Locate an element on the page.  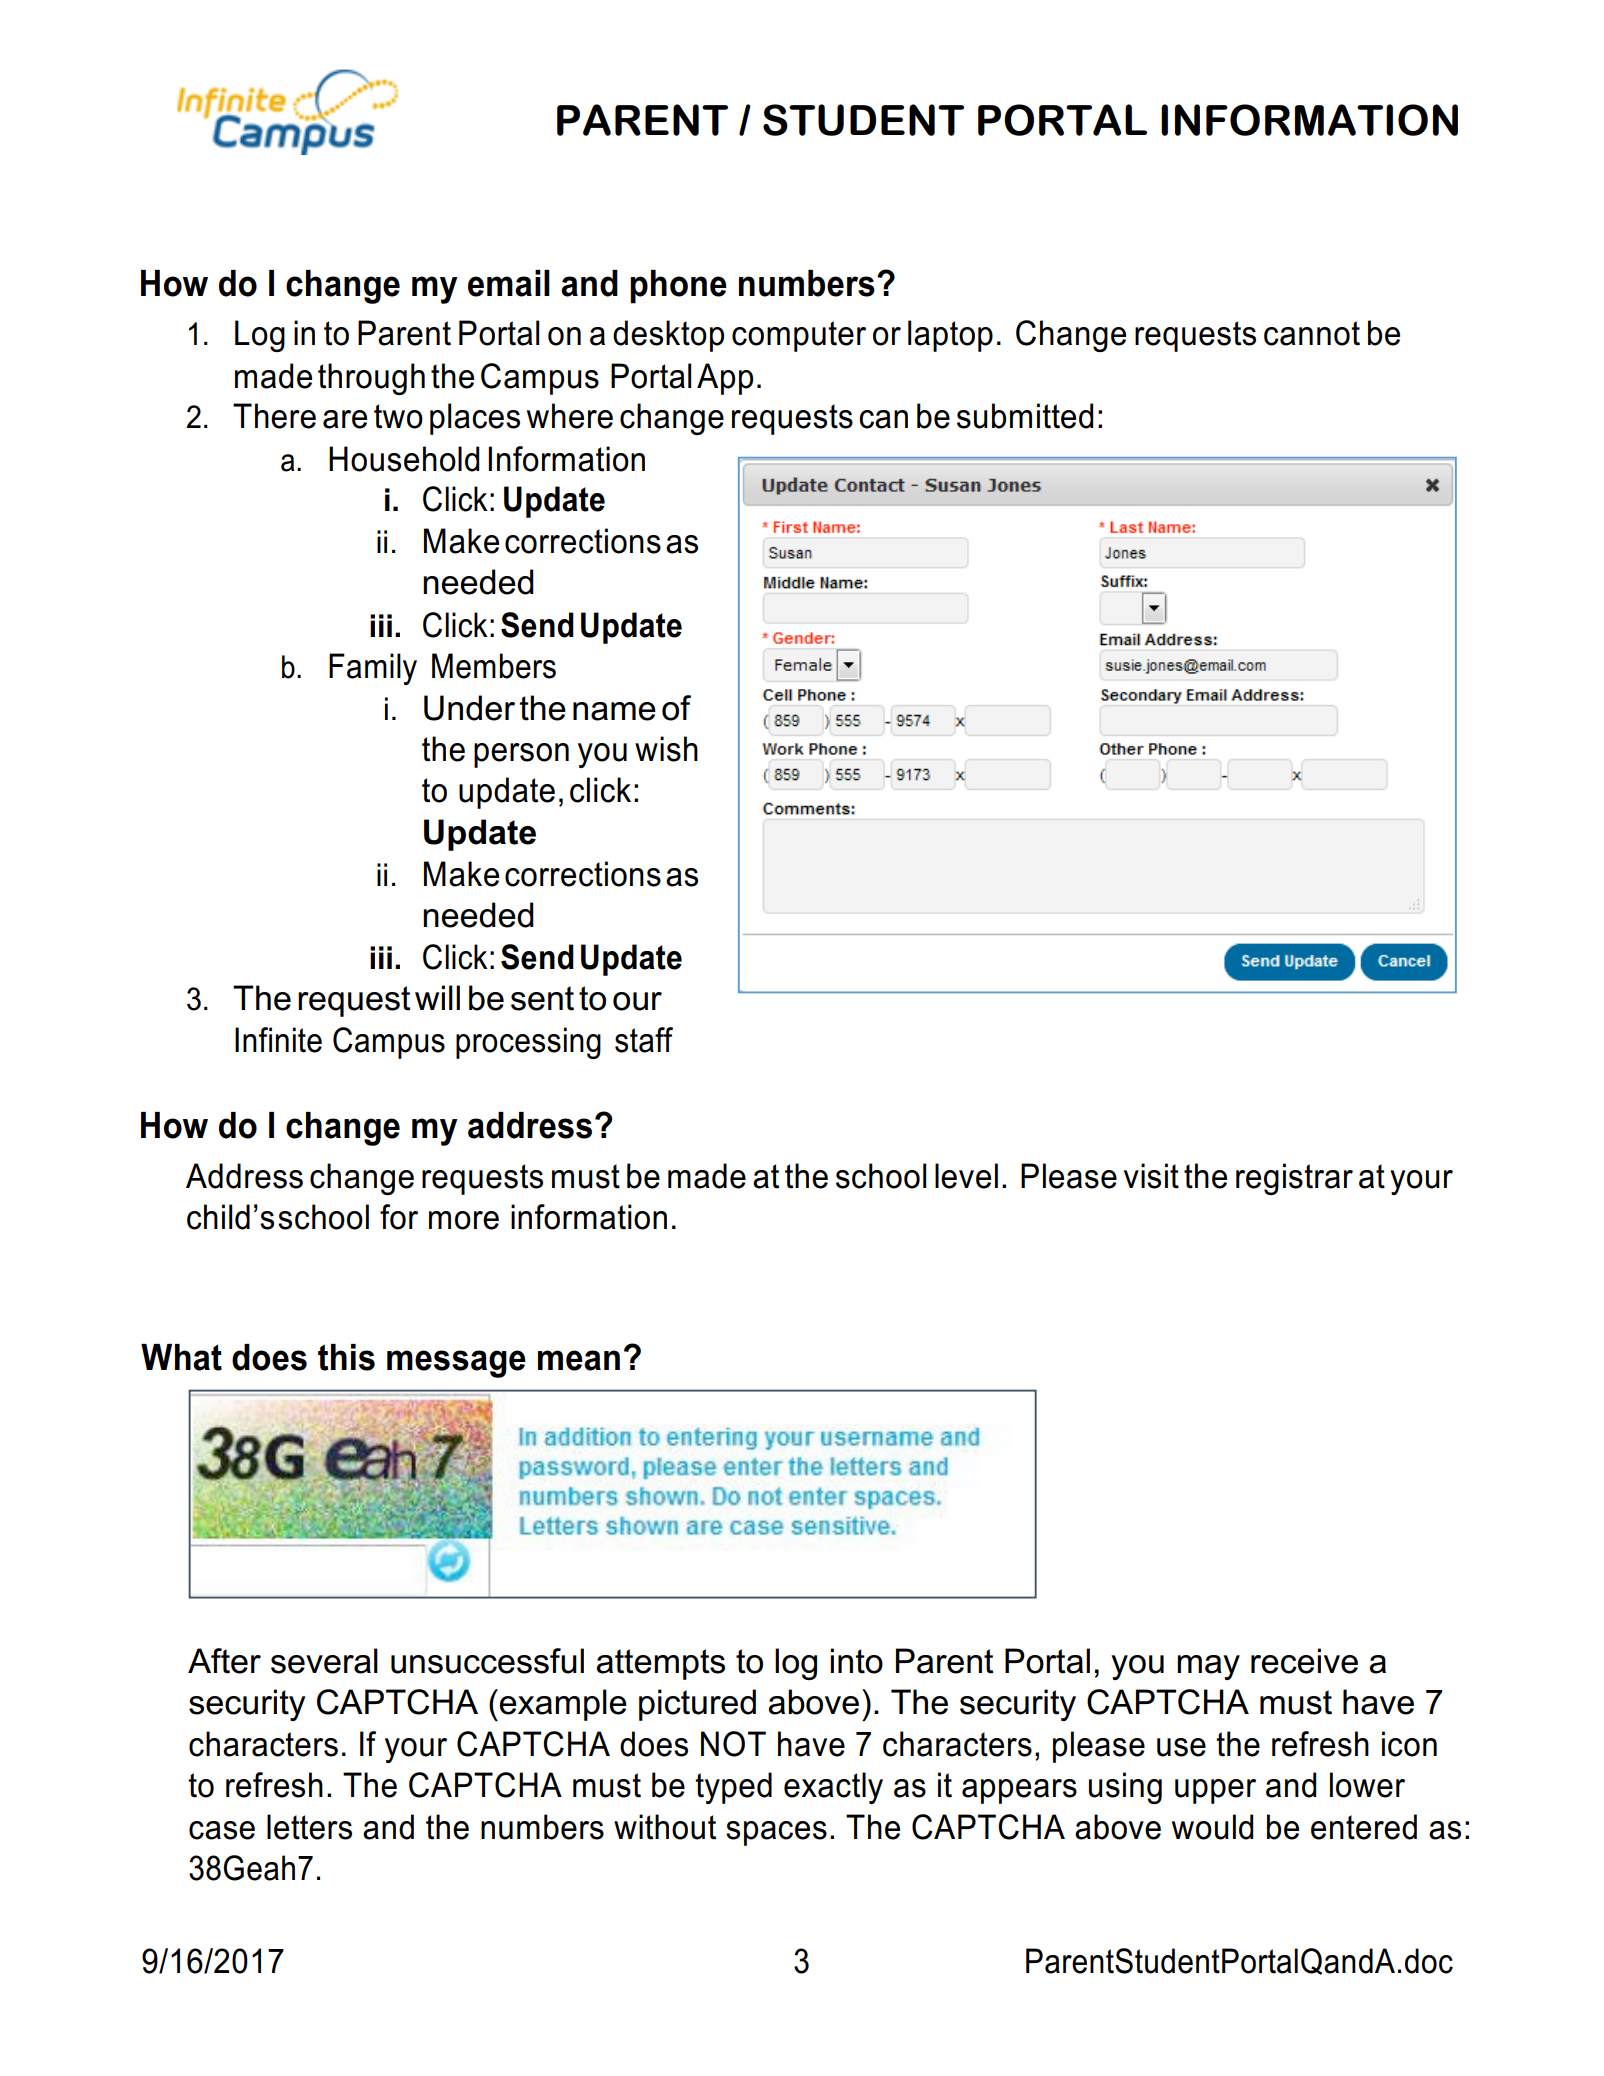
Infinite is located at coordinates (278, 1040).
